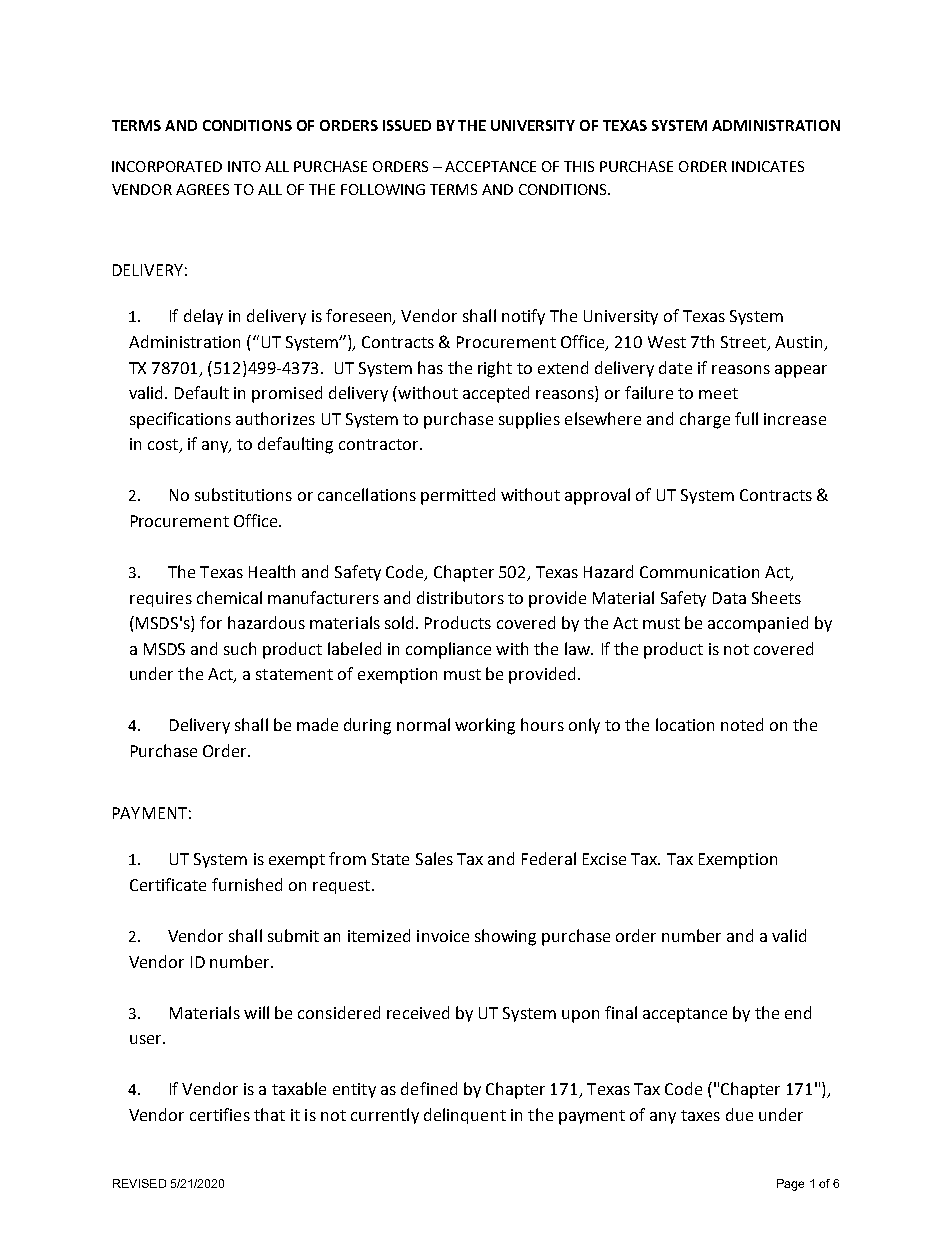 This screenshot has width=952, height=1233. I want to click on certifies, so click(220, 1114).
